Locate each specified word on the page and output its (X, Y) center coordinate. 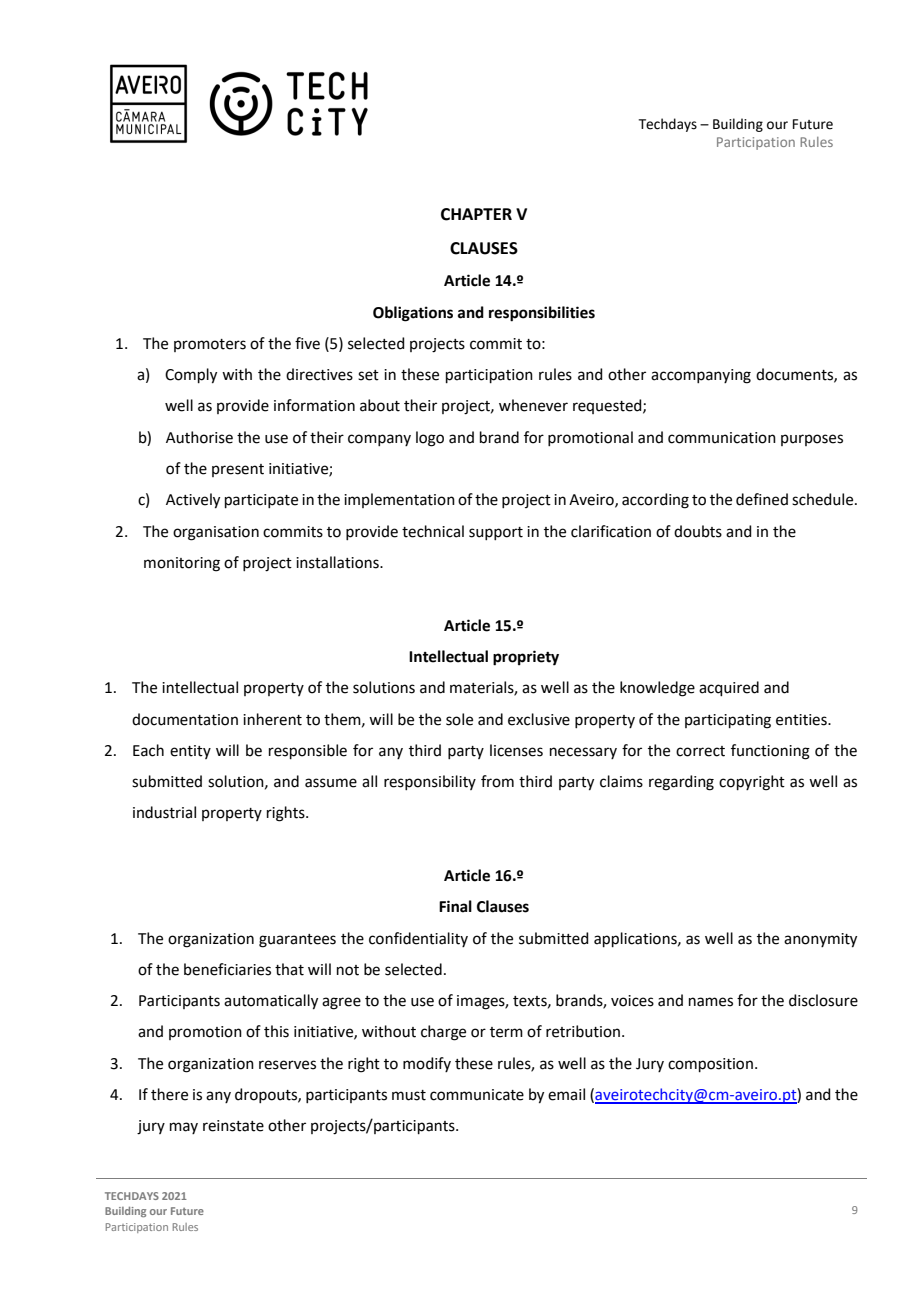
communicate (477, 1095)
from (497, 781)
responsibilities (542, 314)
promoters (210, 345)
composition (710, 1065)
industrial (164, 812)
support (496, 533)
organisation (216, 533)
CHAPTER (476, 214)
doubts (698, 531)
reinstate (233, 1126)
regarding (681, 783)
